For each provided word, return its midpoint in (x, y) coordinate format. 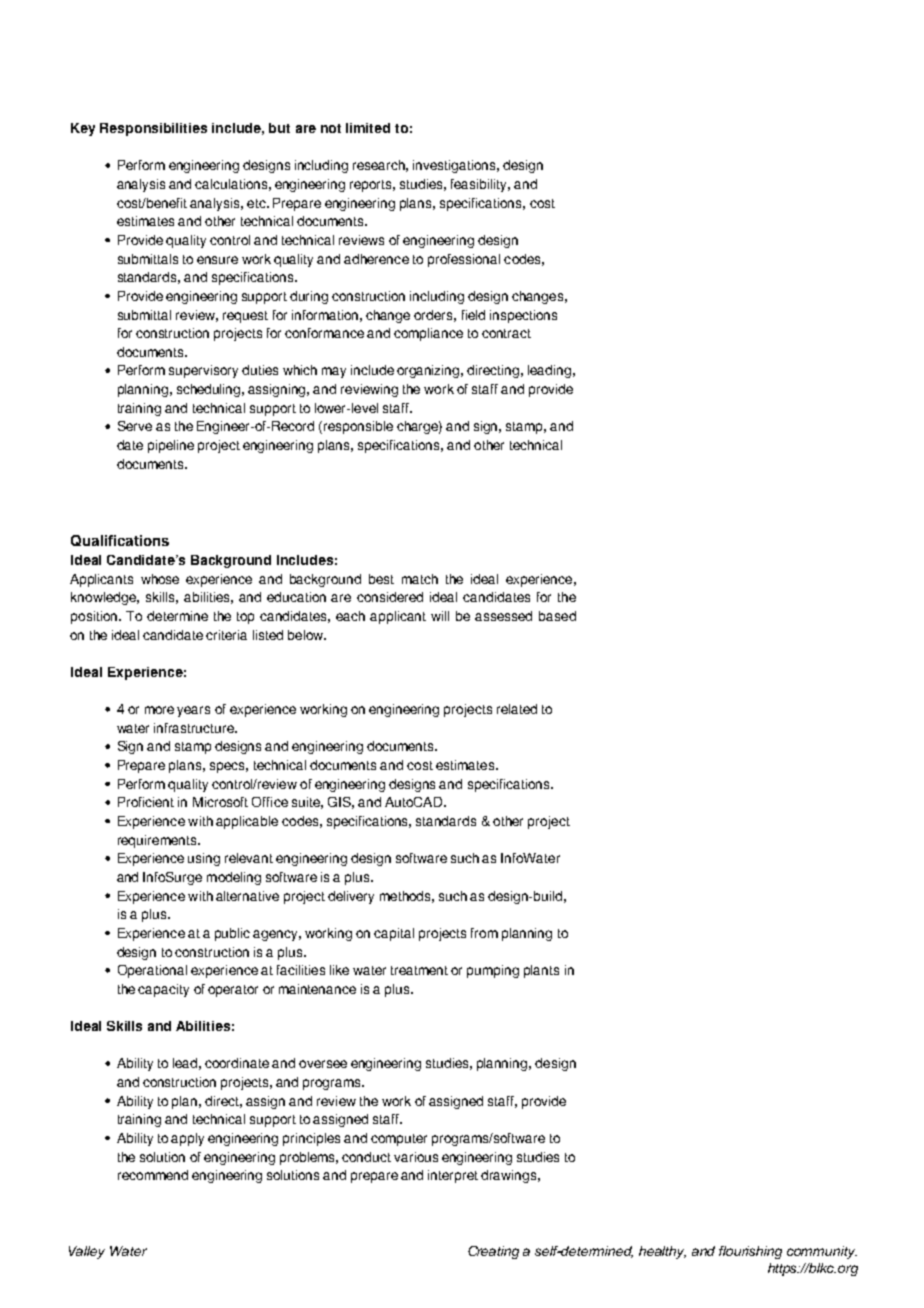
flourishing (750, 1252)
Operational (152, 971)
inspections (523, 316)
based (557, 616)
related (517, 709)
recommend (153, 1175)
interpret (453, 1176)
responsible (358, 427)
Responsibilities (153, 129)
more (159, 710)
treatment (419, 970)
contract (506, 333)
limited (368, 128)
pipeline (171, 446)
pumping (493, 971)
